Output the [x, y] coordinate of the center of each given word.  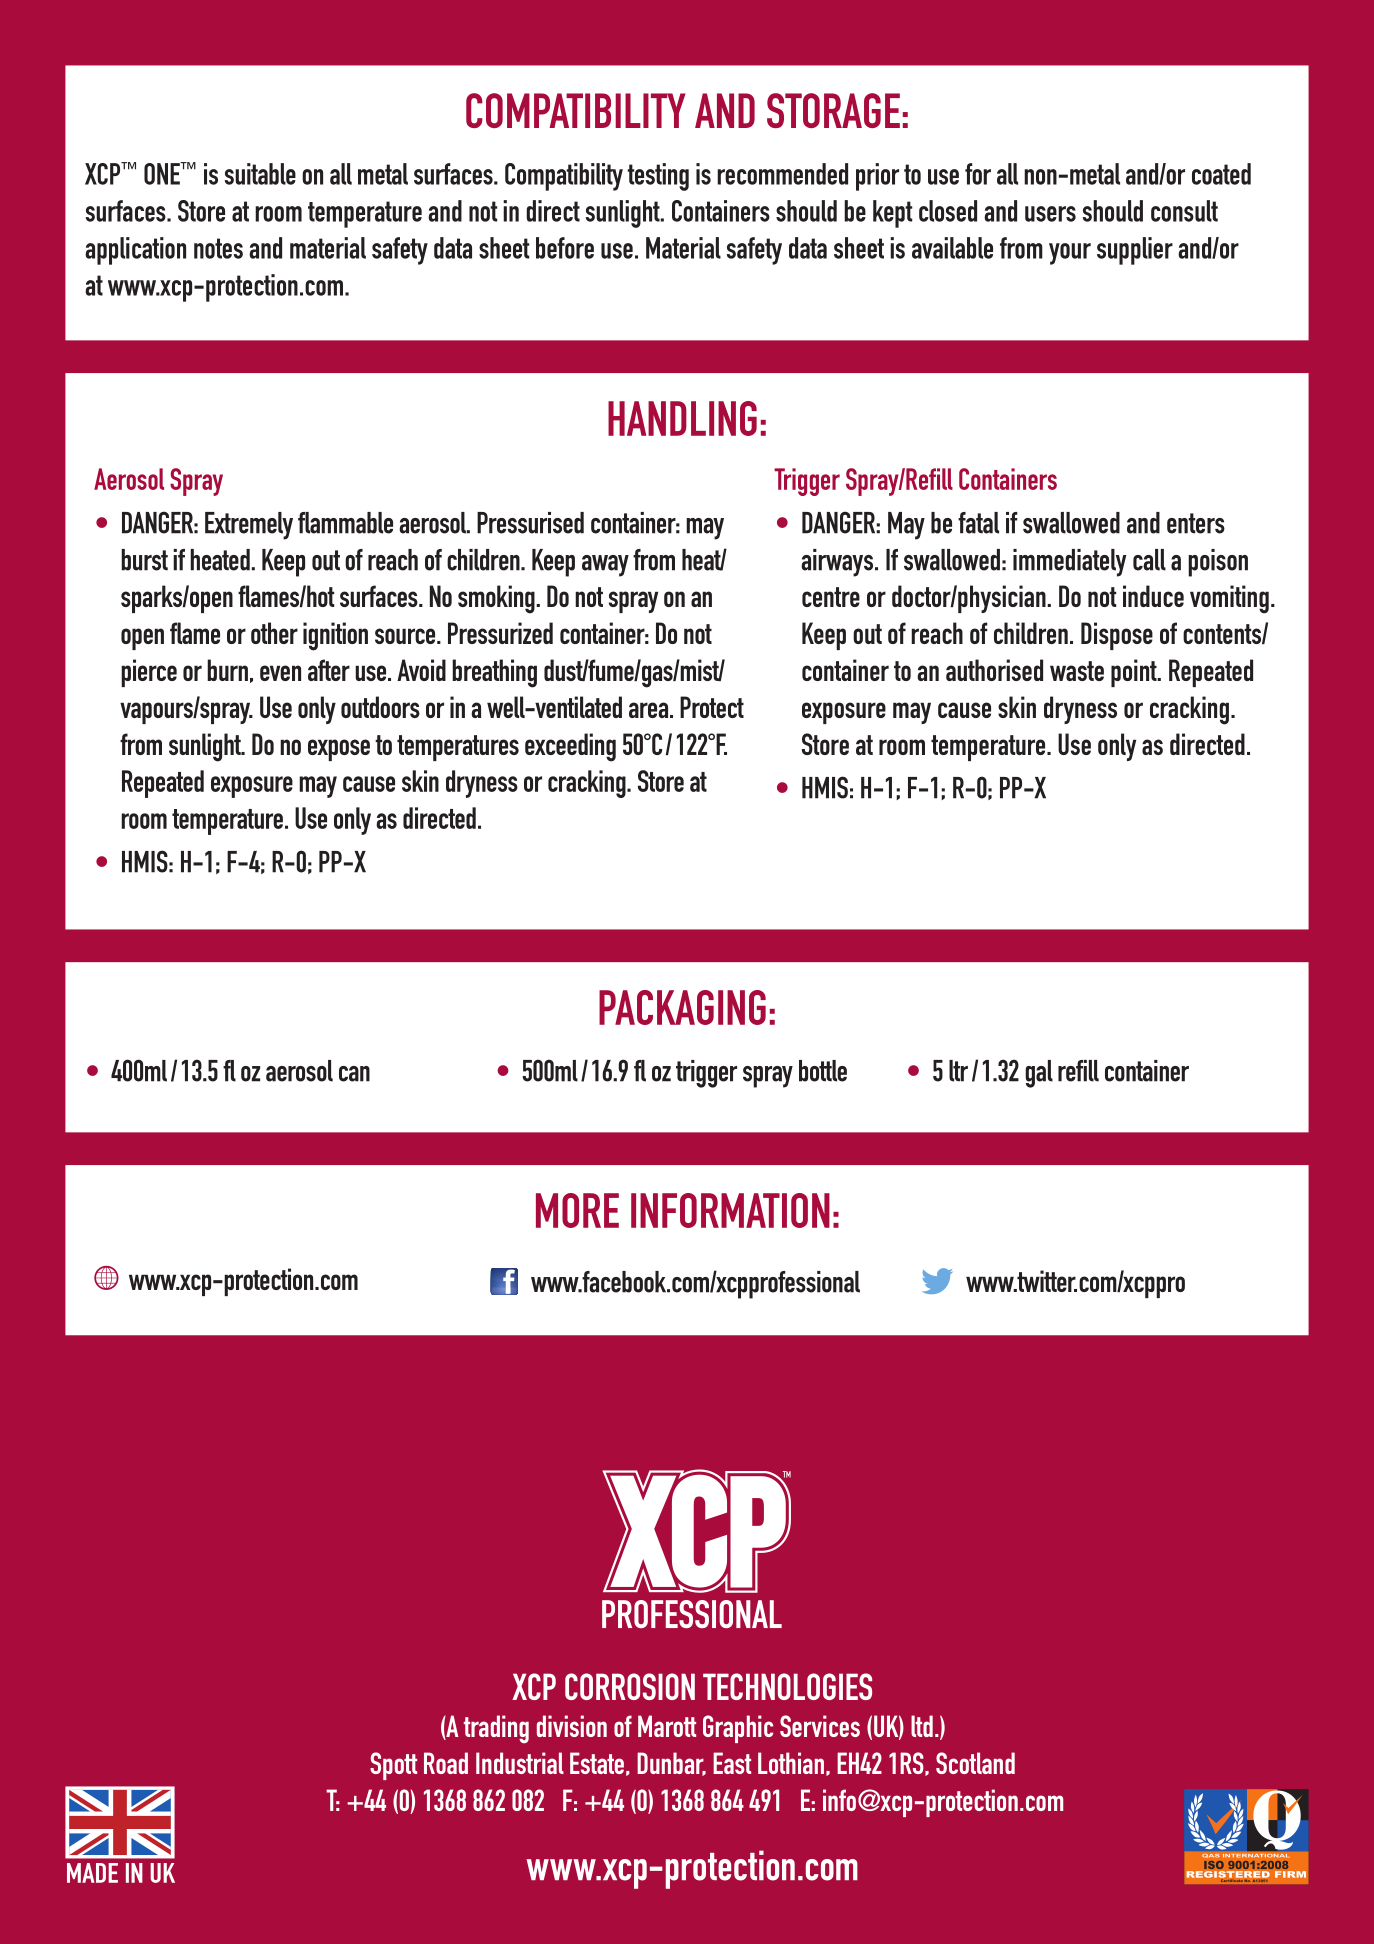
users [1050, 214]
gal [1039, 1074]
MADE [92, 1873]
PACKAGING [682, 1007]
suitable [260, 174]
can [354, 1074]
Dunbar [671, 1764]
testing [658, 177]
